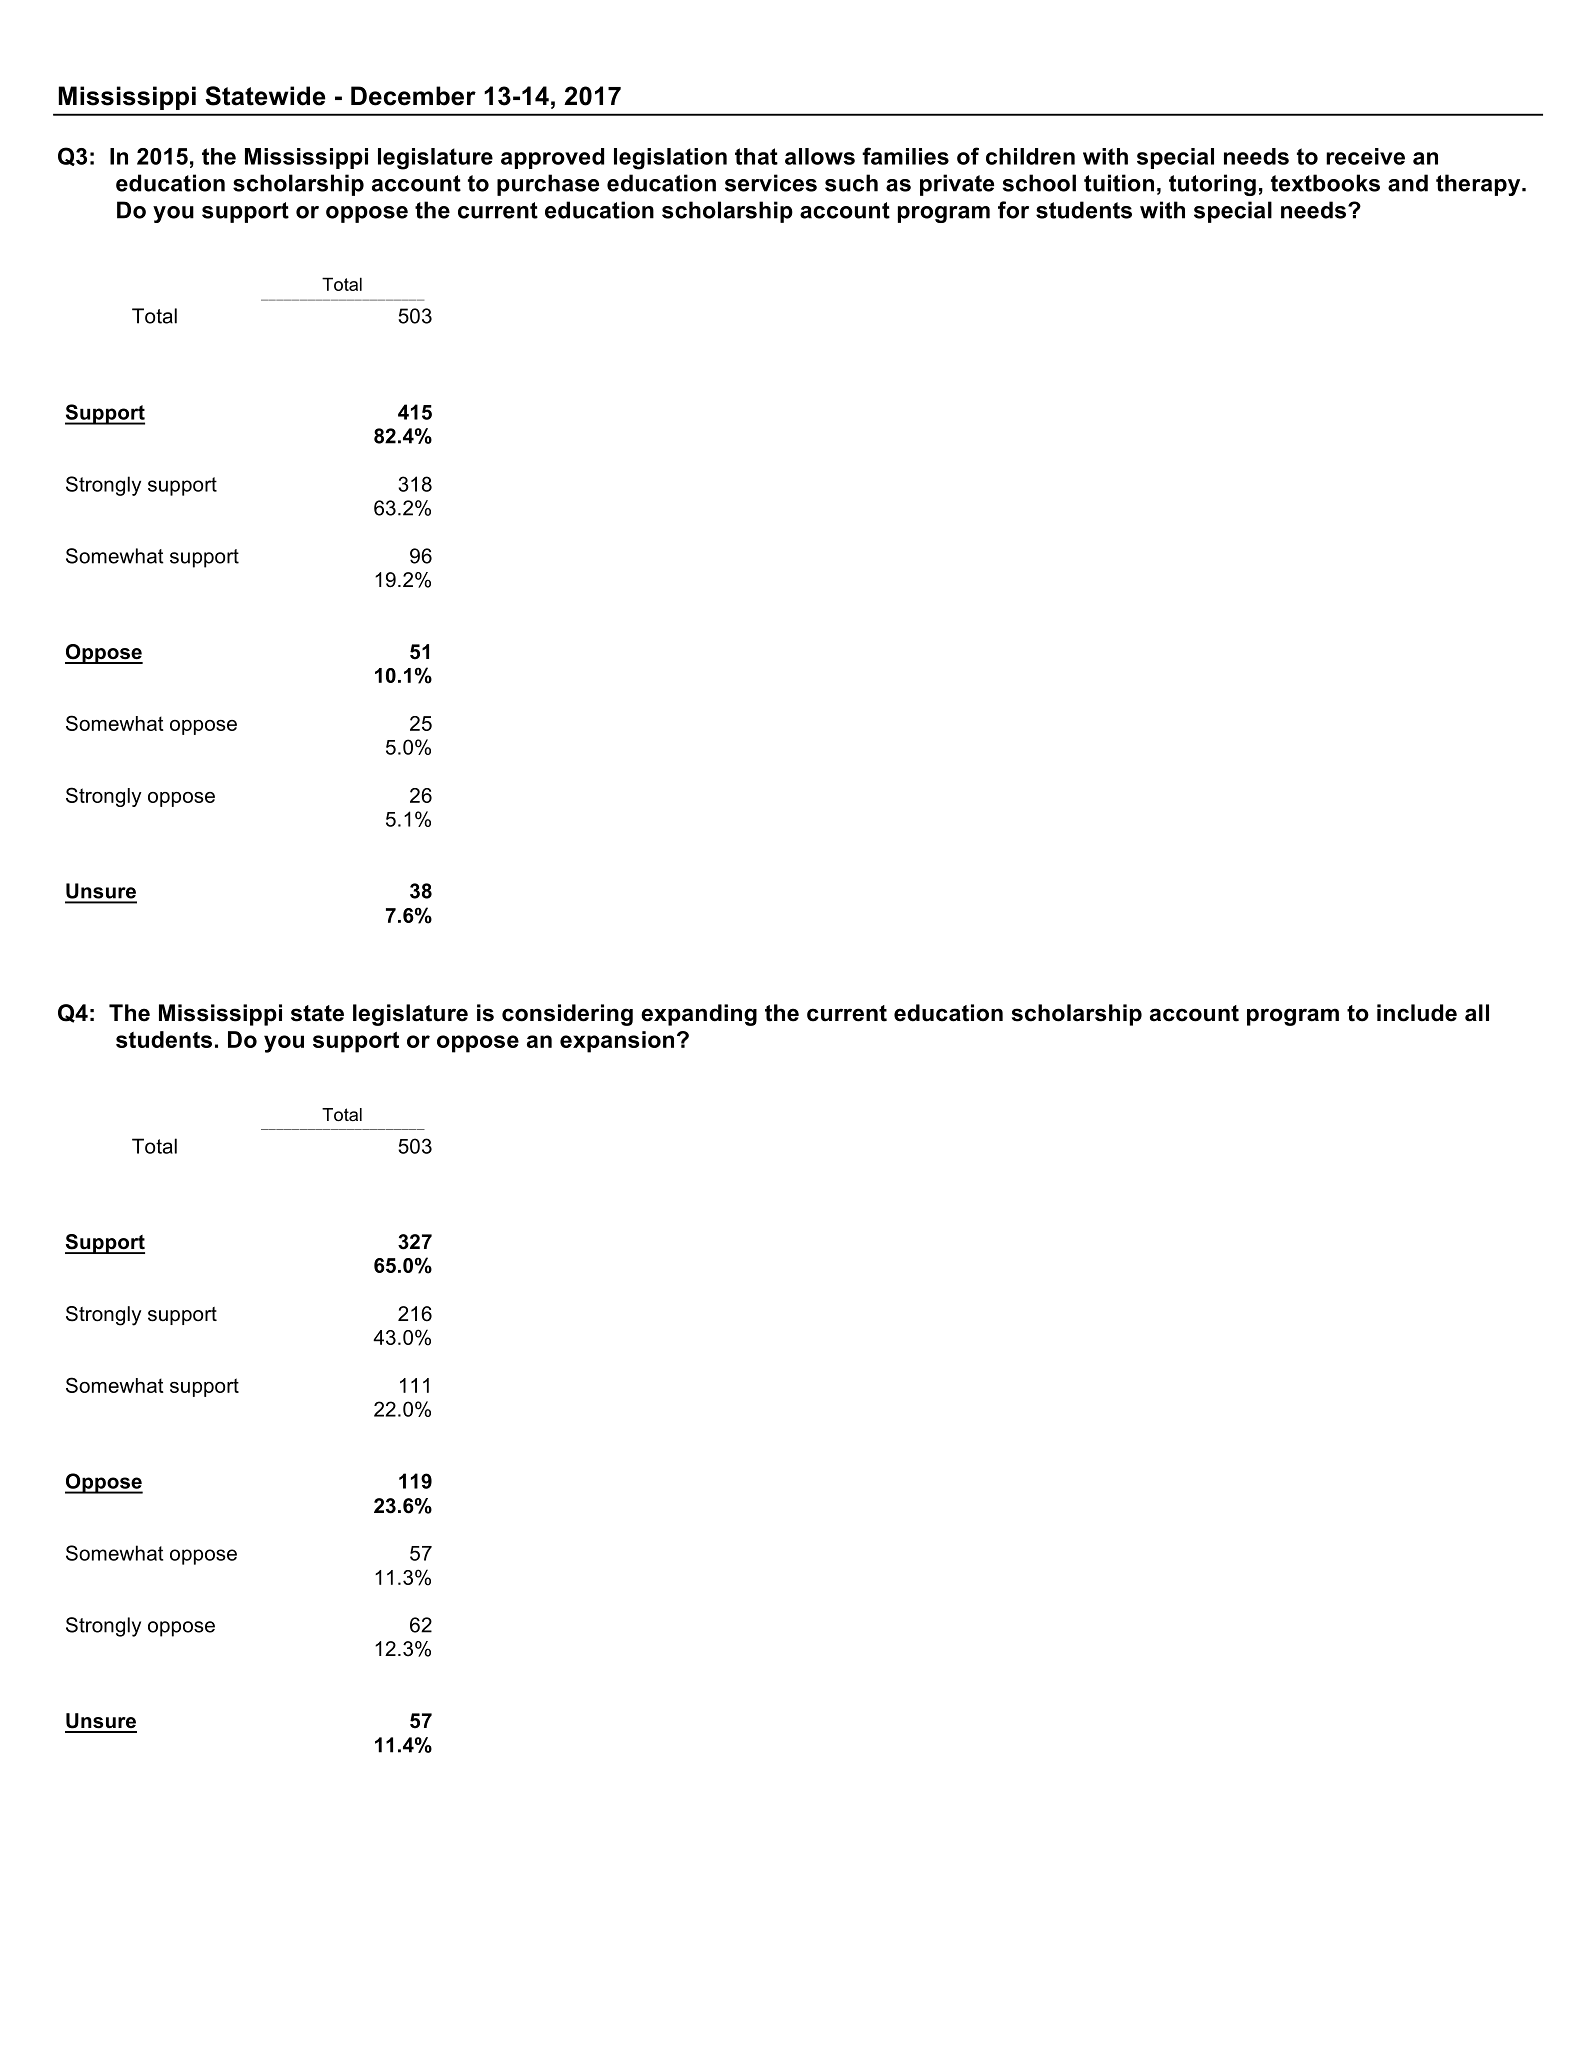 The height and width of the screenshot is (2063, 1595). I want to click on families, so click(905, 156).
